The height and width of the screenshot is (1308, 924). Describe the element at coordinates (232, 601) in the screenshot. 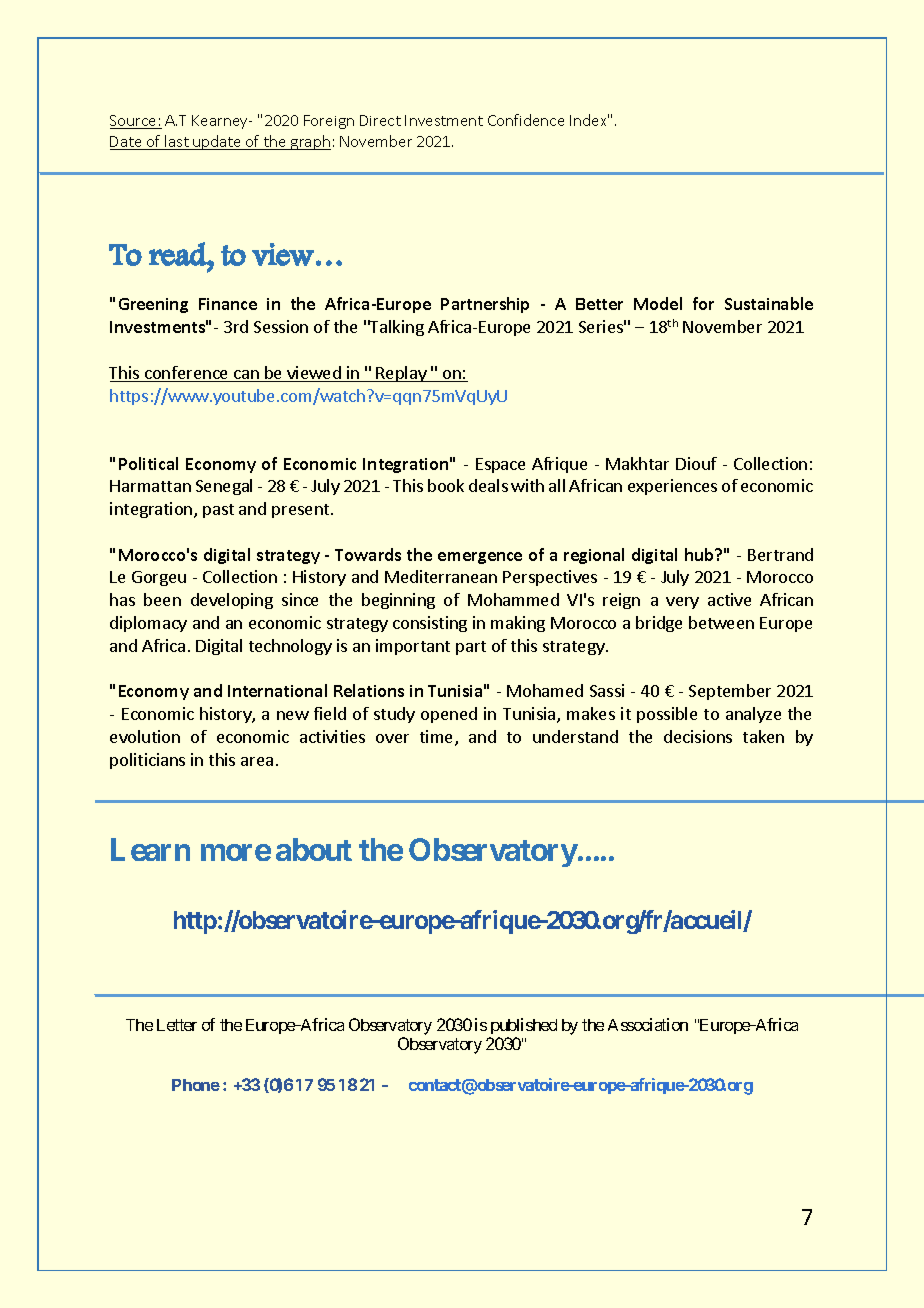

I see `developing` at that location.
